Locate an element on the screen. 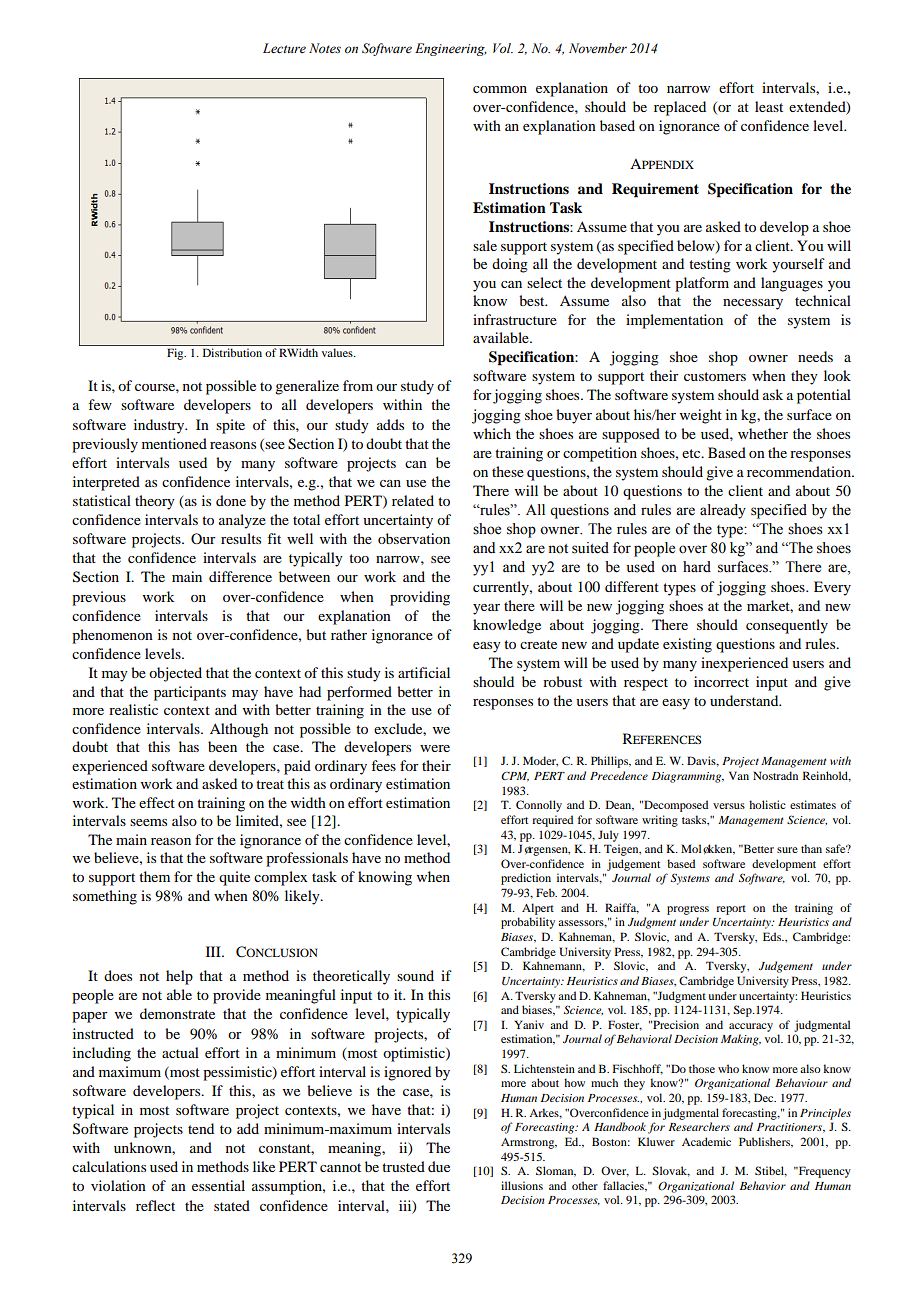 The width and height of the screenshot is (924, 1308). objected is located at coordinates (175, 674).
